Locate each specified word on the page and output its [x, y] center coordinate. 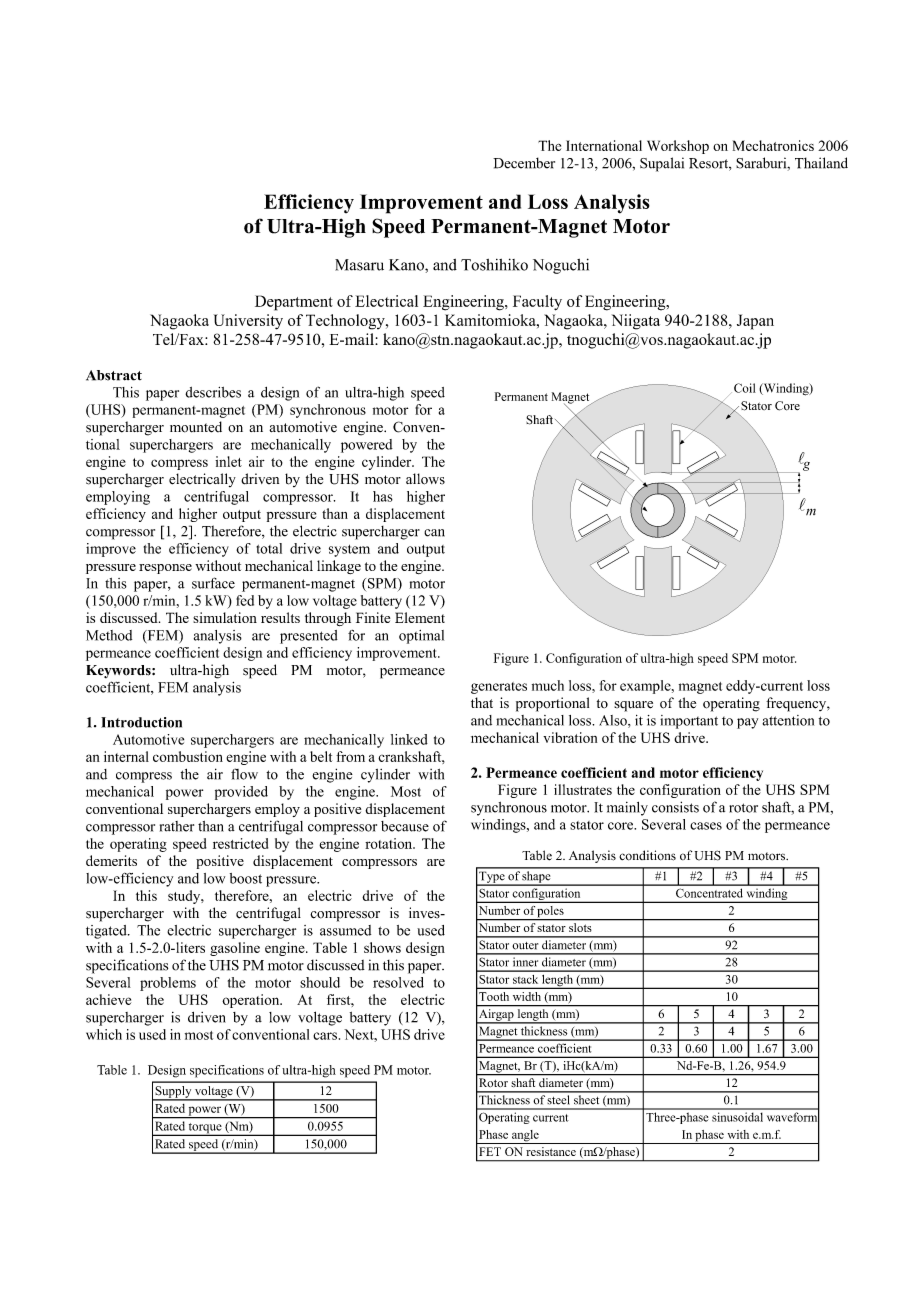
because [405, 826]
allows [425, 479]
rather [177, 826]
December [524, 163]
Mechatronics [773, 145]
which [104, 1034]
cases [706, 826]
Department [294, 303]
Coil [745, 388]
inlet [228, 461]
